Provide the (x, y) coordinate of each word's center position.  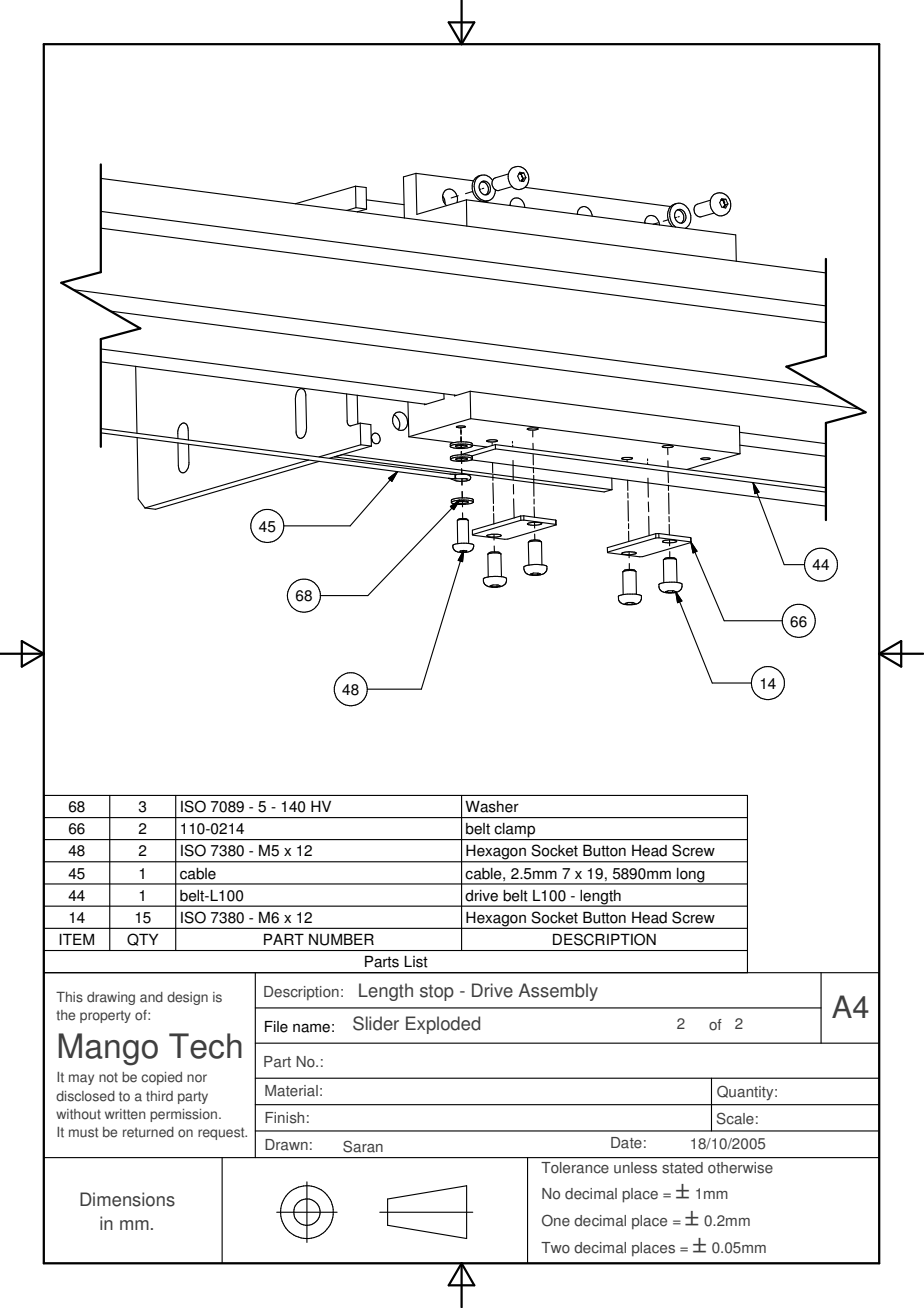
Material (291, 1091)
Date (626, 1143)
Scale (735, 1118)
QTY (142, 939)
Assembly (558, 992)
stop (437, 992)
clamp (515, 831)
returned (148, 1132)
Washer (492, 807)
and (151, 997)
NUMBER (341, 939)
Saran (363, 1146)
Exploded (443, 1025)
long (691, 876)
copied (161, 1078)
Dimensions (127, 1199)
